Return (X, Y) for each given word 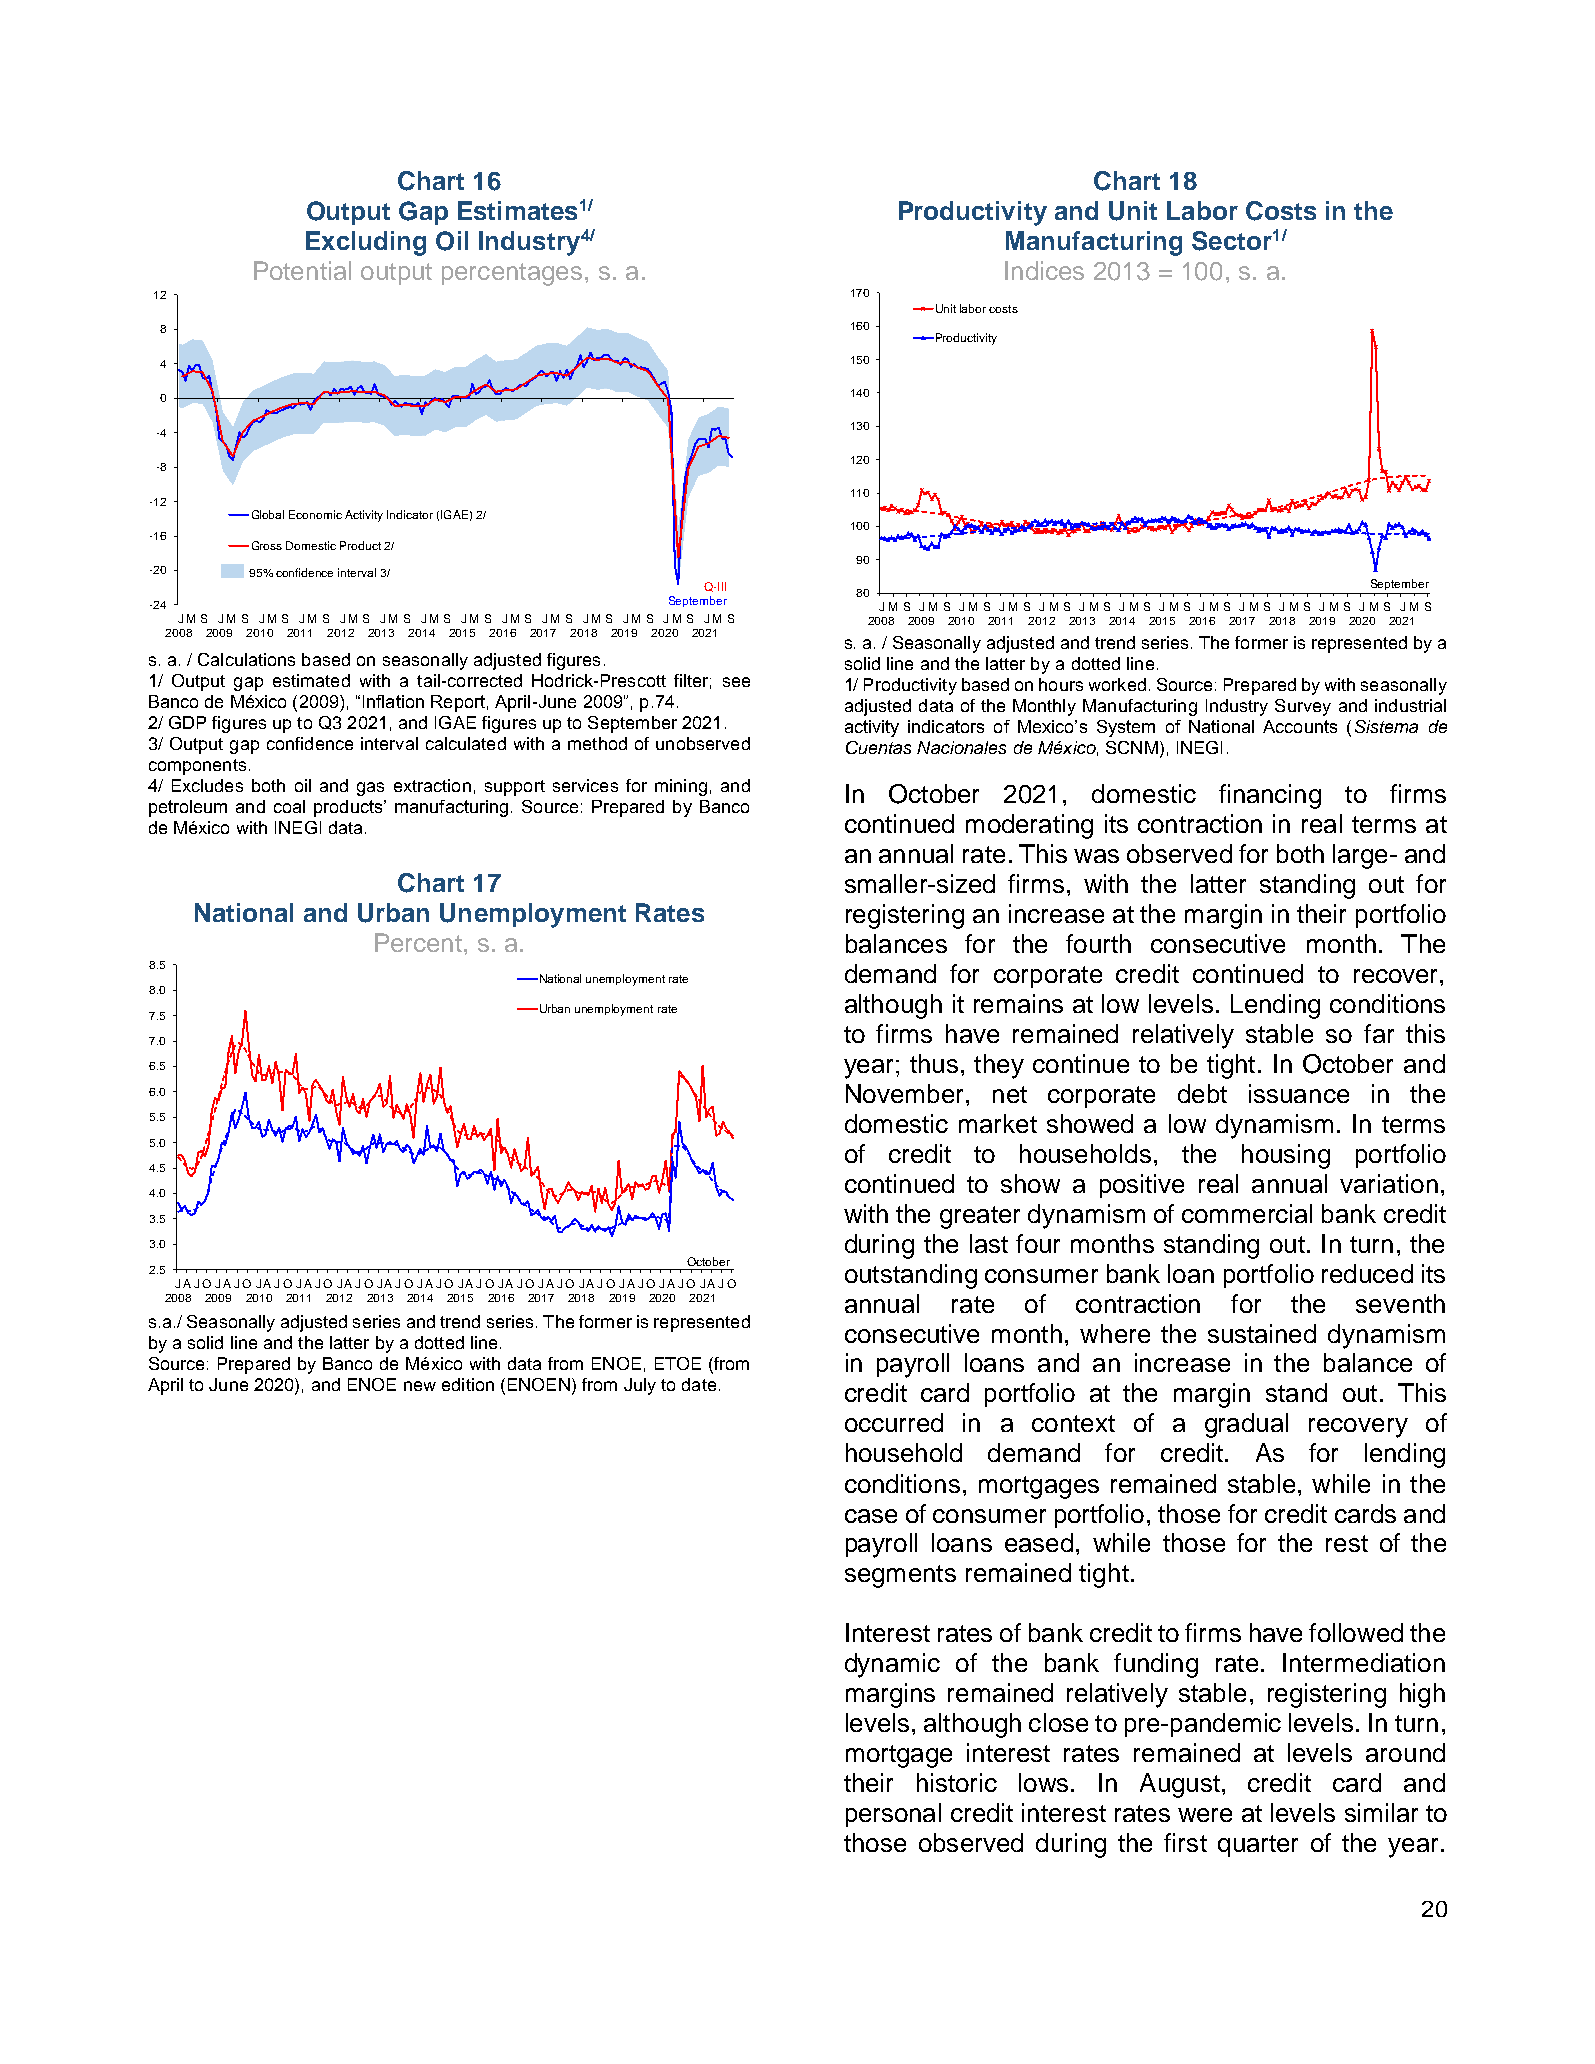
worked (1117, 684)
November (904, 1093)
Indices (1044, 270)
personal (893, 1815)
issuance (1299, 1093)
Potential (302, 270)
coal (289, 806)
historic (957, 1782)
